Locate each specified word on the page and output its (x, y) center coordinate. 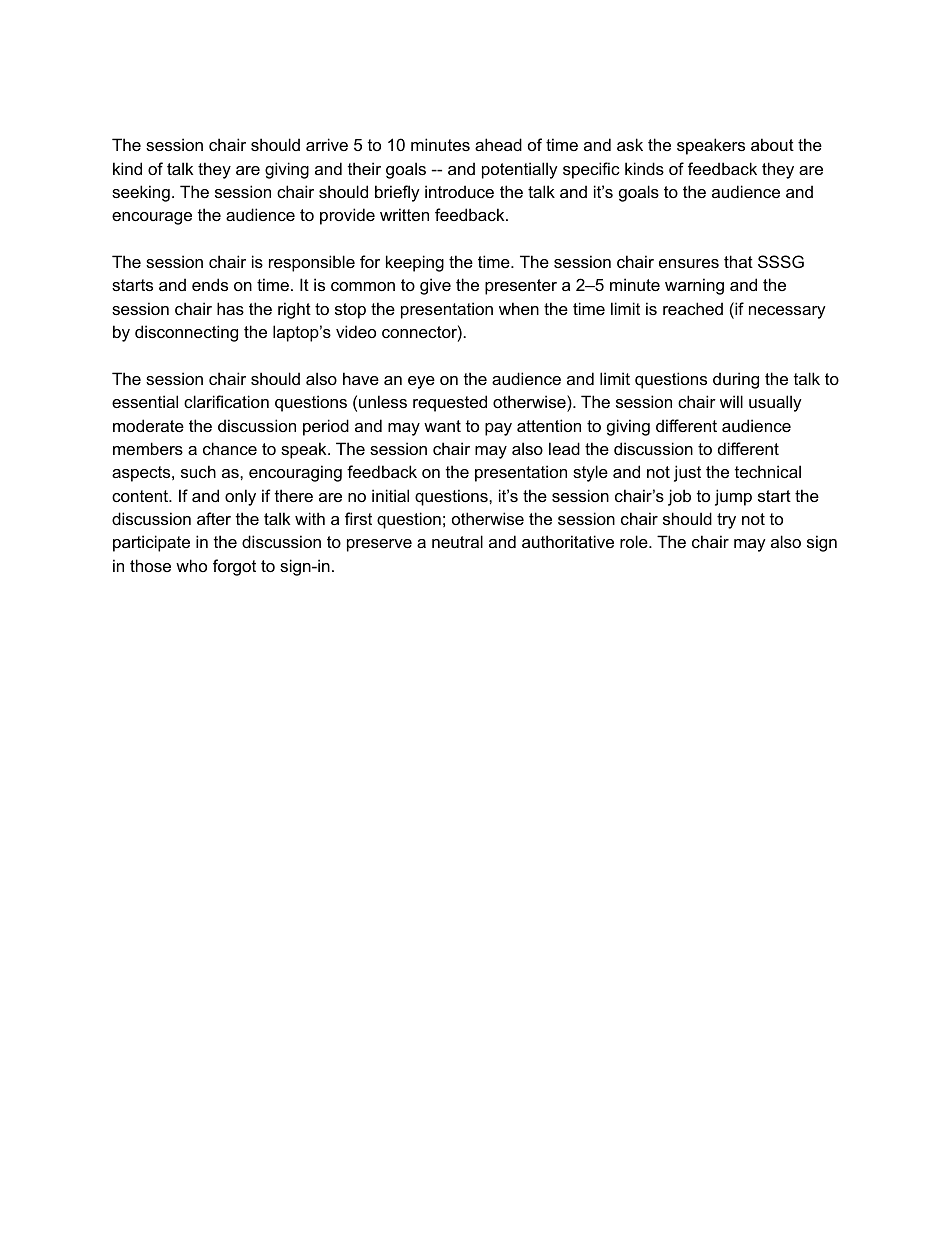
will (731, 401)
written (404, 214)
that (738, 261)
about (772, 144)
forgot (234, 567)
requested (450, 403)
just (687, 473)
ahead (498, 144)
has (230, 308)
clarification (226, 401)
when (519, 308)
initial (390, 495)
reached (693, 308)
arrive (327, 144)
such (198, 471)
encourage (152, 218)
